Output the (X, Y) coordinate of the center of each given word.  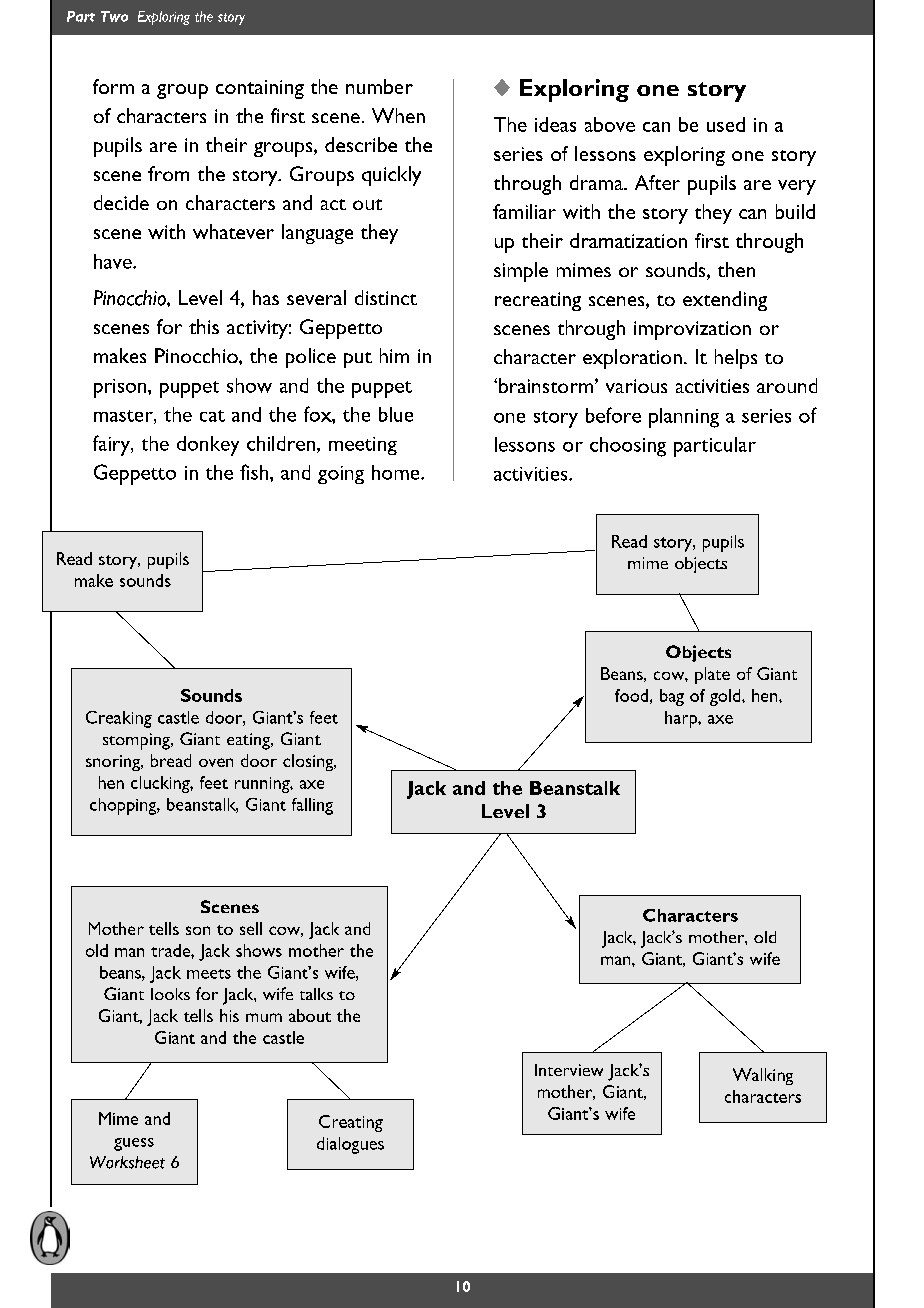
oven (216, 762)
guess (134, 1144)
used (726, 124)
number (379, 86)
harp (682, 719)
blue (396, 414)
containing (260, 89)
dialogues (350, 1145)
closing (309, 762)
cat (212, 416)
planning (684, 418)
